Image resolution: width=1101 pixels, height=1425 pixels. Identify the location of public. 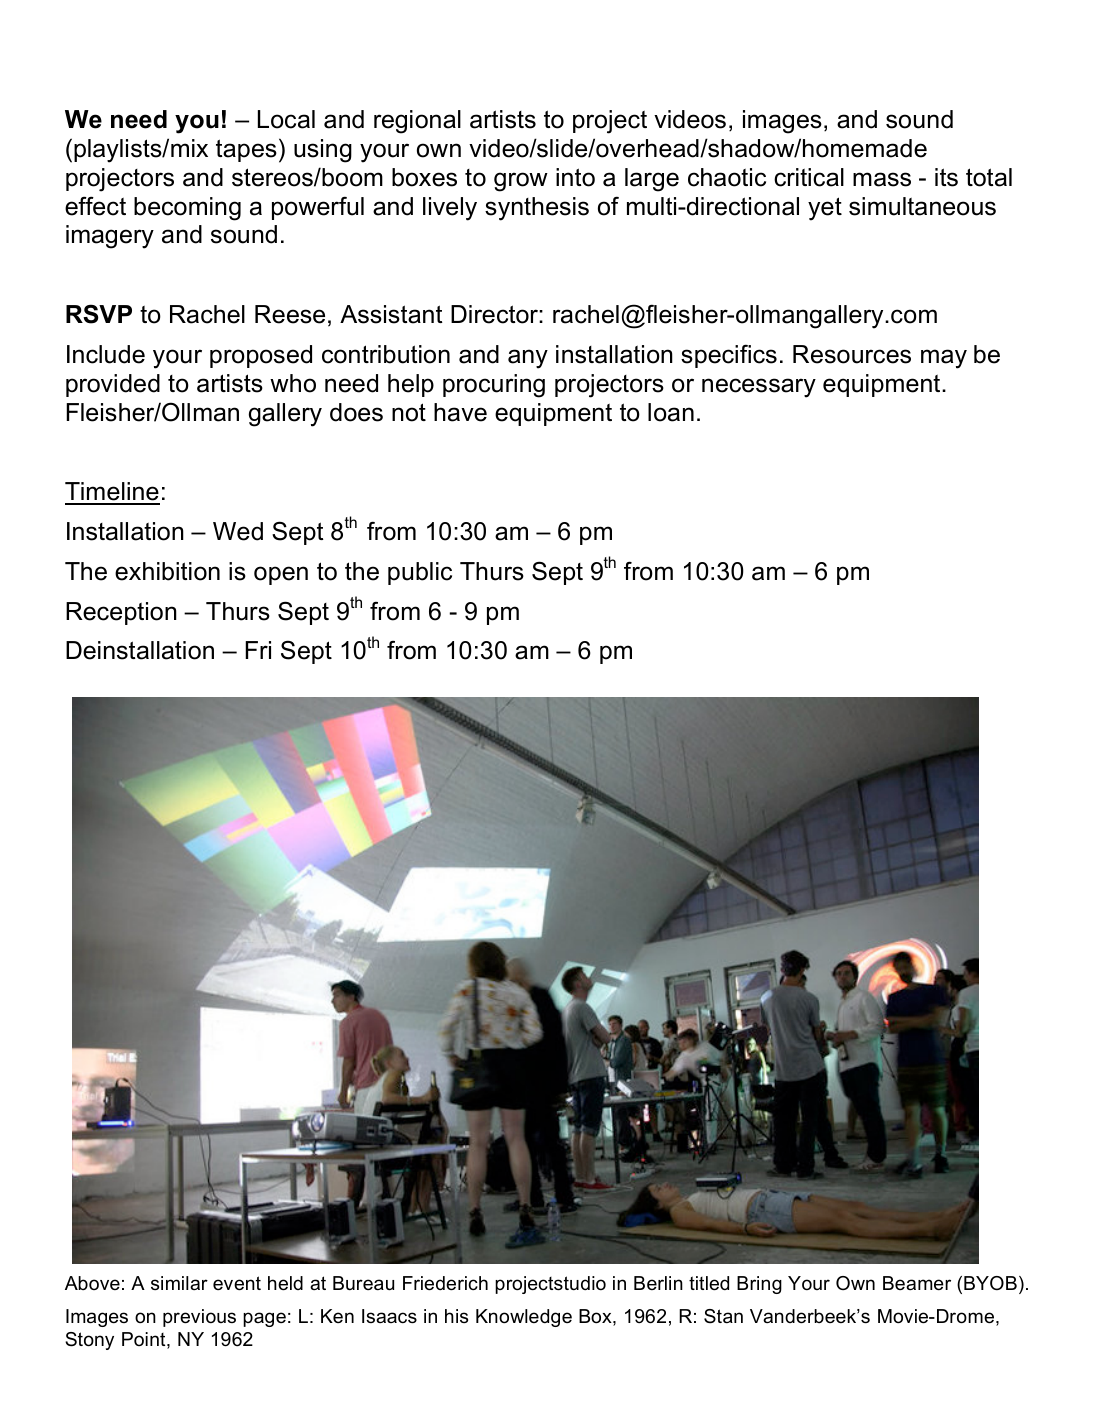
(420, 573).
